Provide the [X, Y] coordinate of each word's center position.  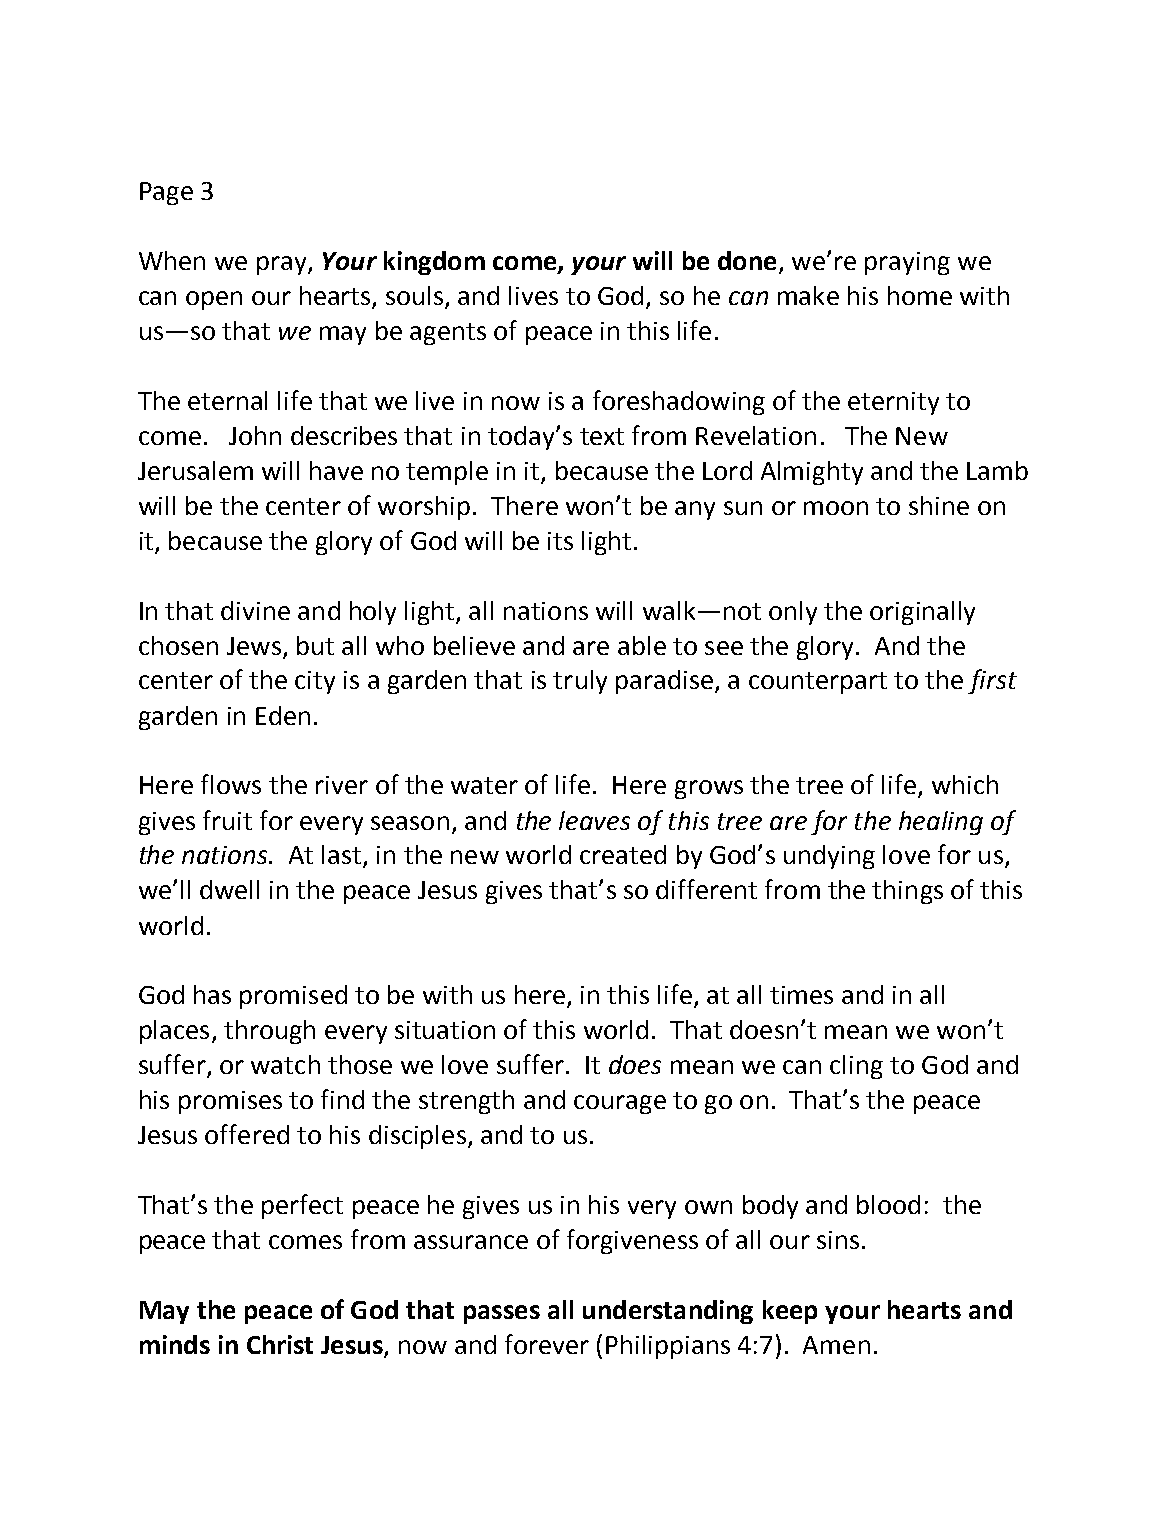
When [172, 260]
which [965, 784]
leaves [594, 820]
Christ [280, 1344]
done [747, 260]
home [920, 295]
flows [231, 784]
